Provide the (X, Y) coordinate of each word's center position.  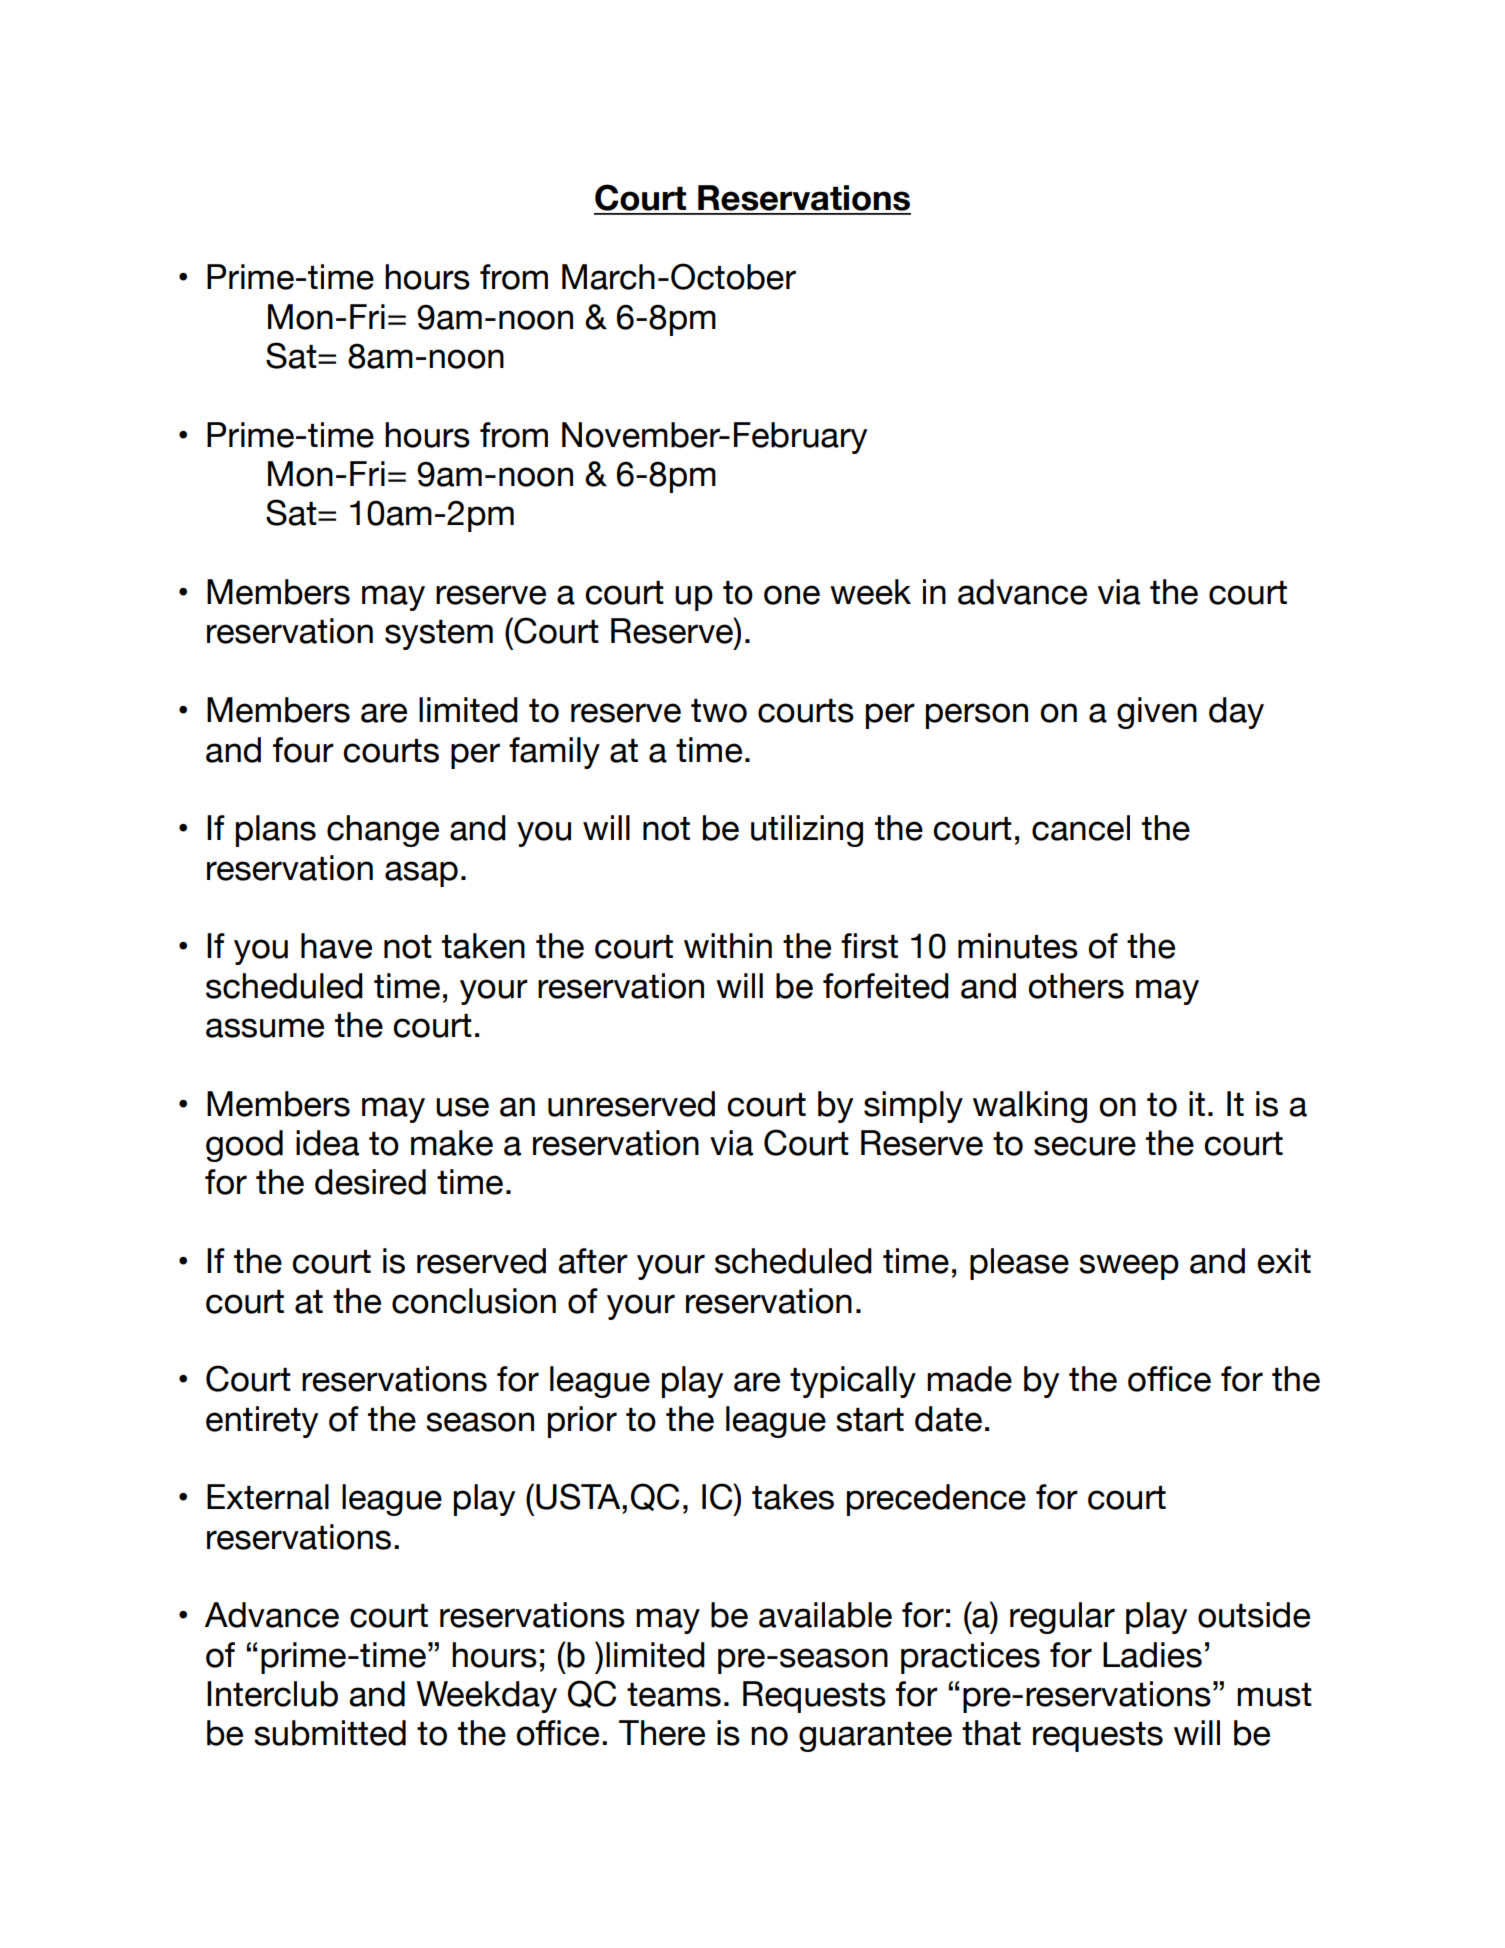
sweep (1129, 1267)
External (268, 1497)
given (1157, 713)
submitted (330, 1733)
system (439, 635)
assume (265, 1028)
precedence (936, 1500)
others (1076, 986)
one (792, 595)
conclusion (474, 1301)
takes (793, 1497)
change (383, 831)
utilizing (807, 831)
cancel (1081, 828)
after (593, 1261)
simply (913, 1107)
